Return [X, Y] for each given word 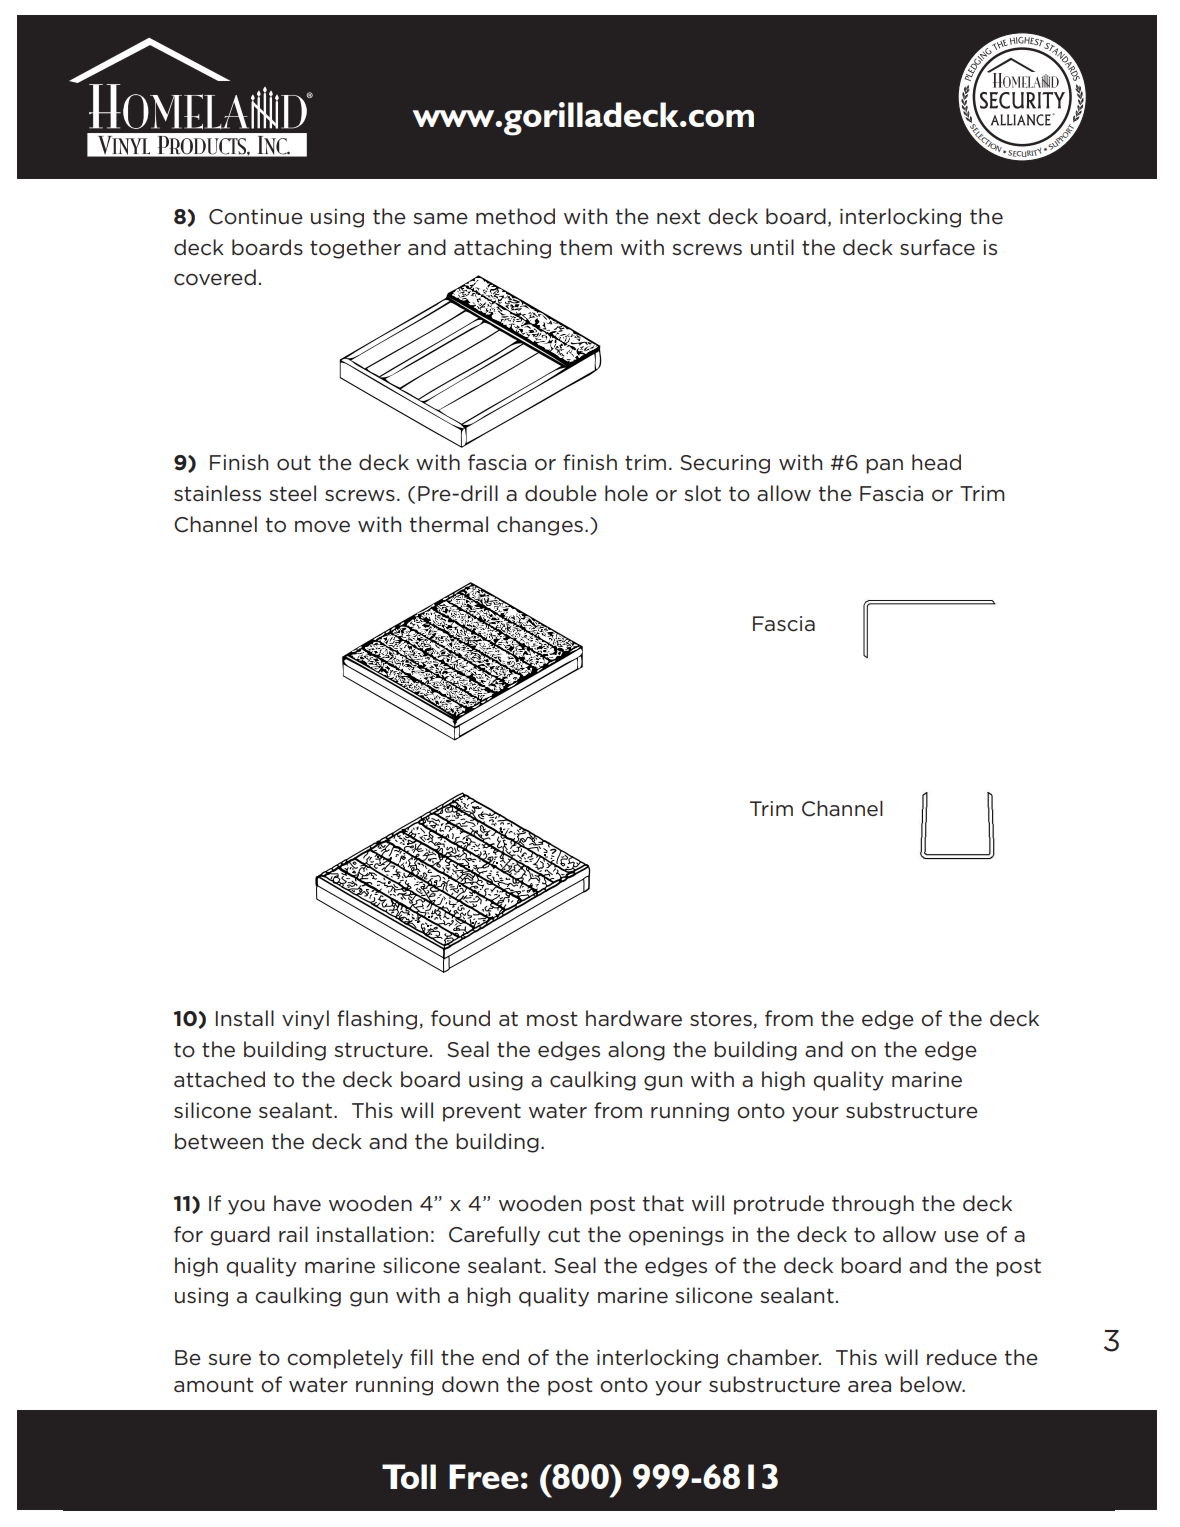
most [552, 1019]
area [869, 1387]
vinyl [305, 1020]
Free [484, 1476]
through [873, 1205]
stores [721, 1019]
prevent [482, 1112]
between [219, 1141]
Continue [256, 217]
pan [884, 466]
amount [214, 1385]
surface [937, 247]
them [585, 247]
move [322, 527]
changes [540, 526]
